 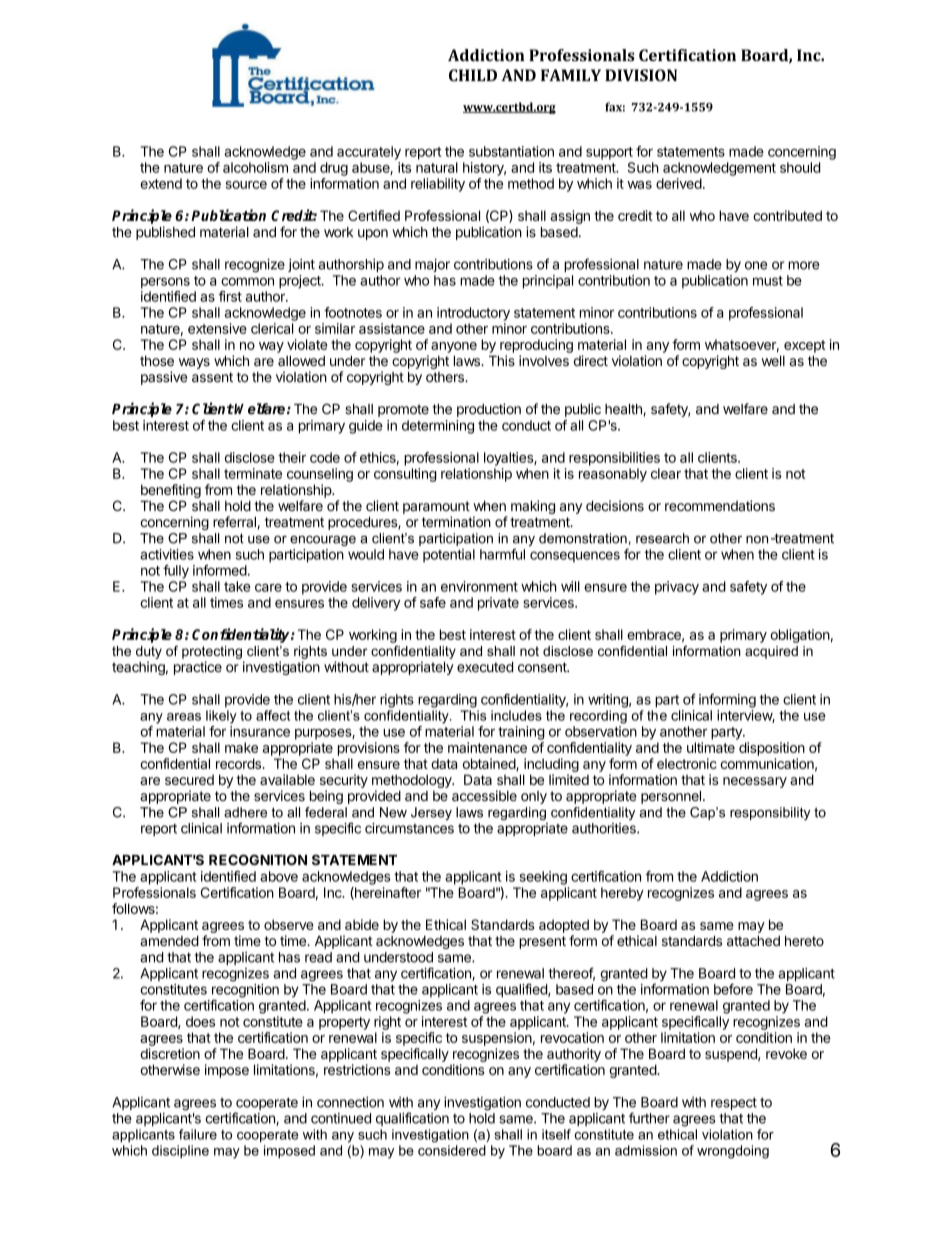 What do you see at coordinates (641, 75) in the screenshot?
I see `DIVISION` at bounding box center [641, 75].
